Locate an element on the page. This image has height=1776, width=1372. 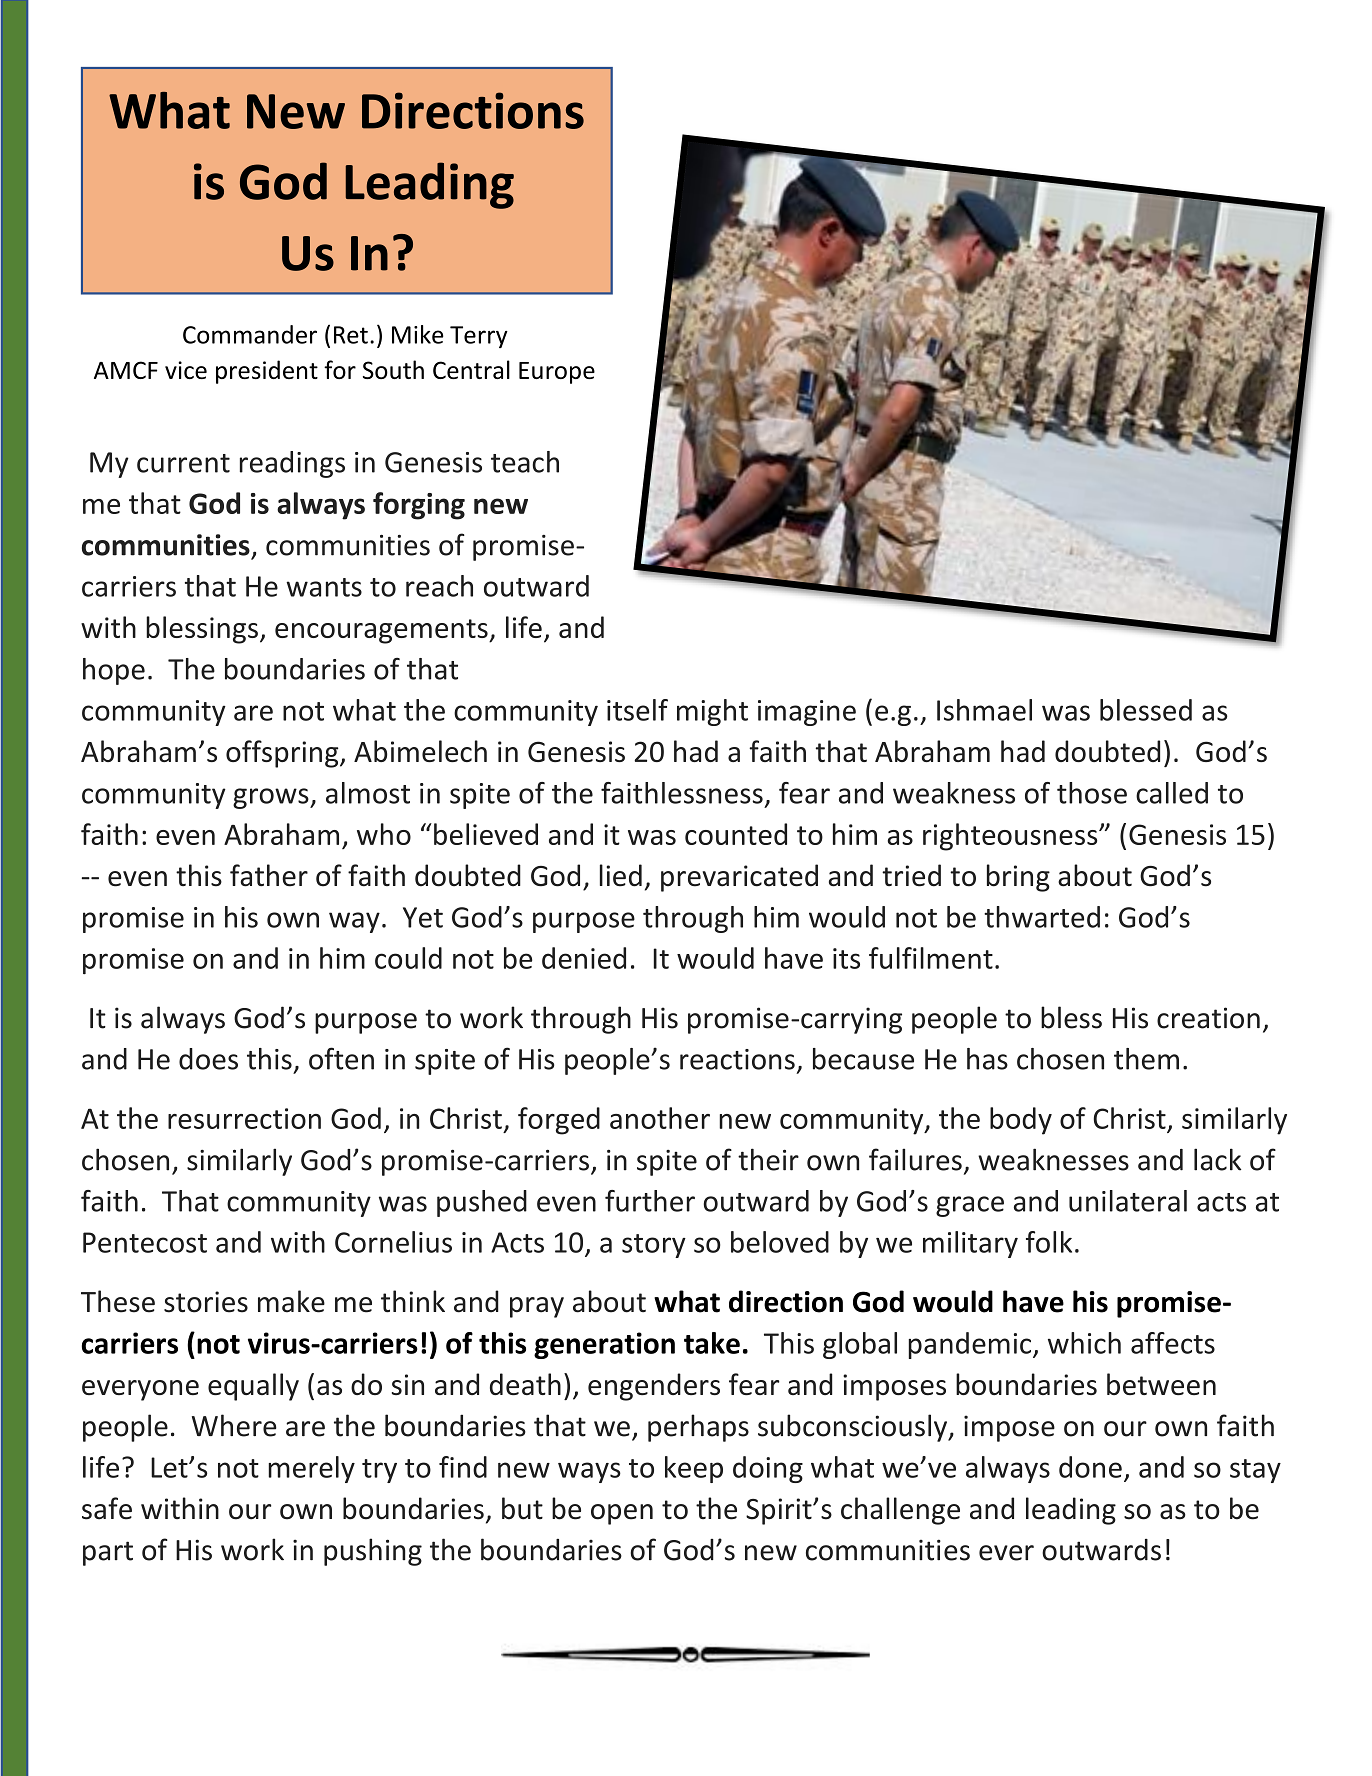
denied is located at coordinates (584, 958).
